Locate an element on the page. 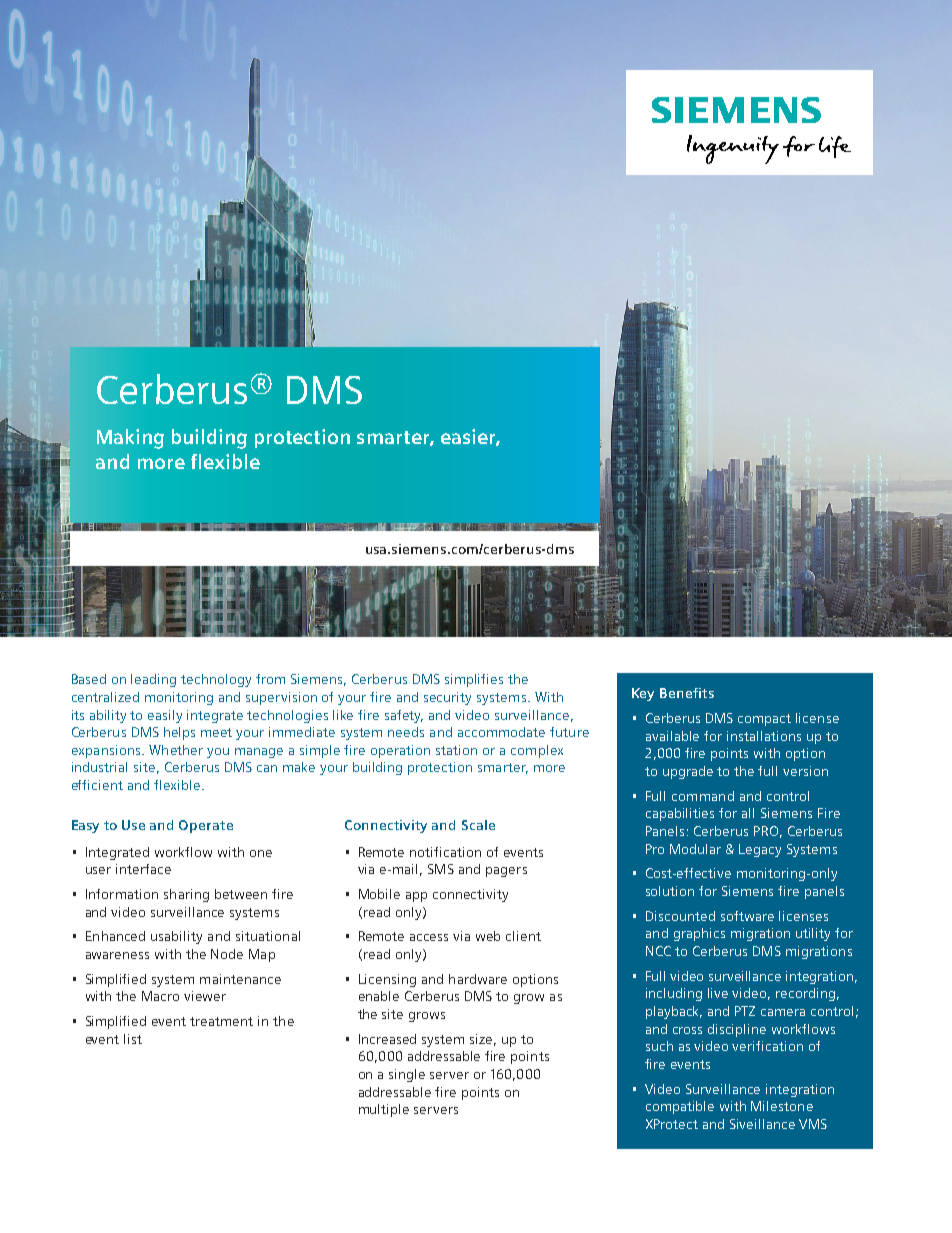 The width and height of the page is (952, 1233). Benefits is located at coordinates (687, 693).
